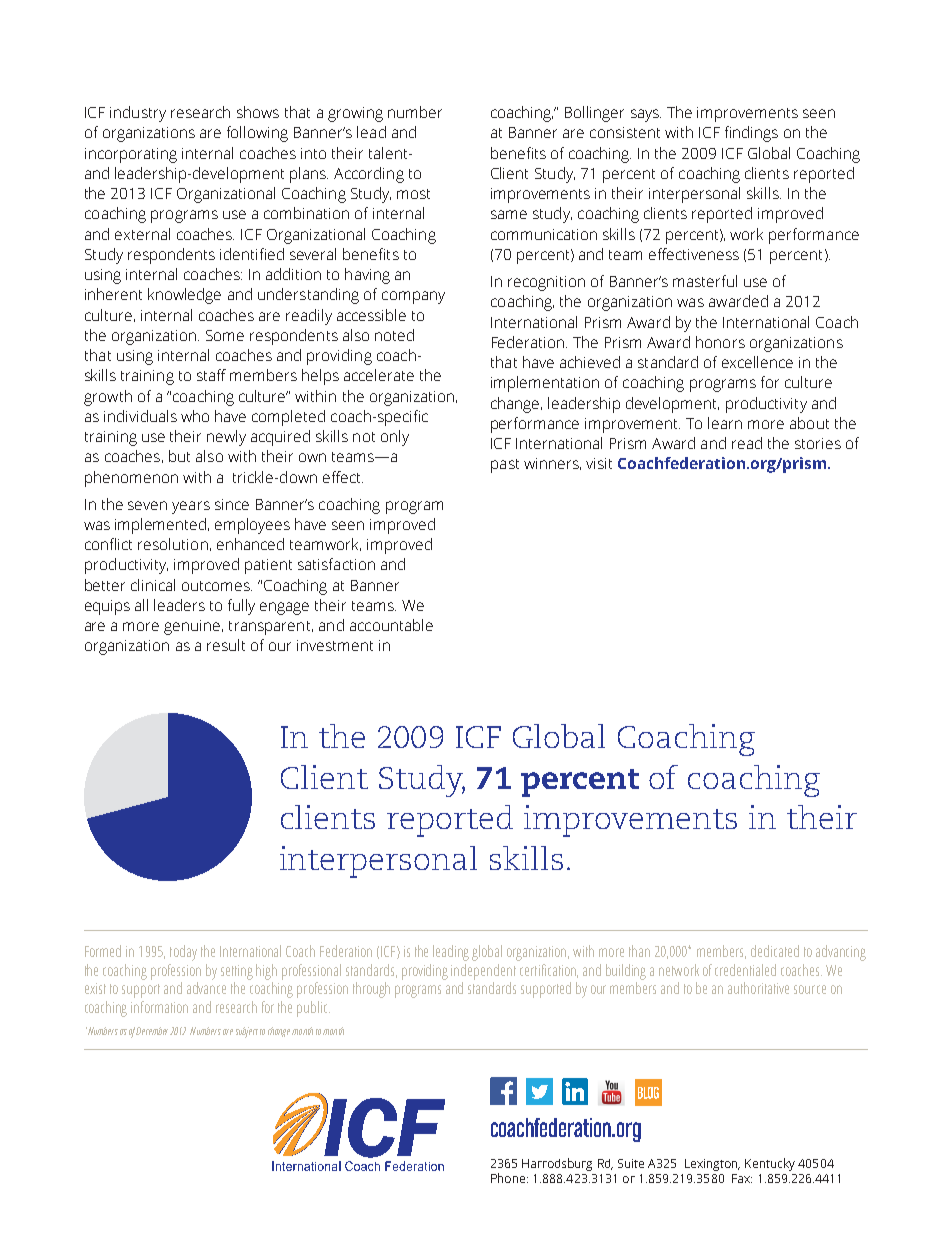 This page has height=1233, width=952. What do you see at coordinates (751, 134) in the page?
I see `findings` at bounding box center [751, 134].
